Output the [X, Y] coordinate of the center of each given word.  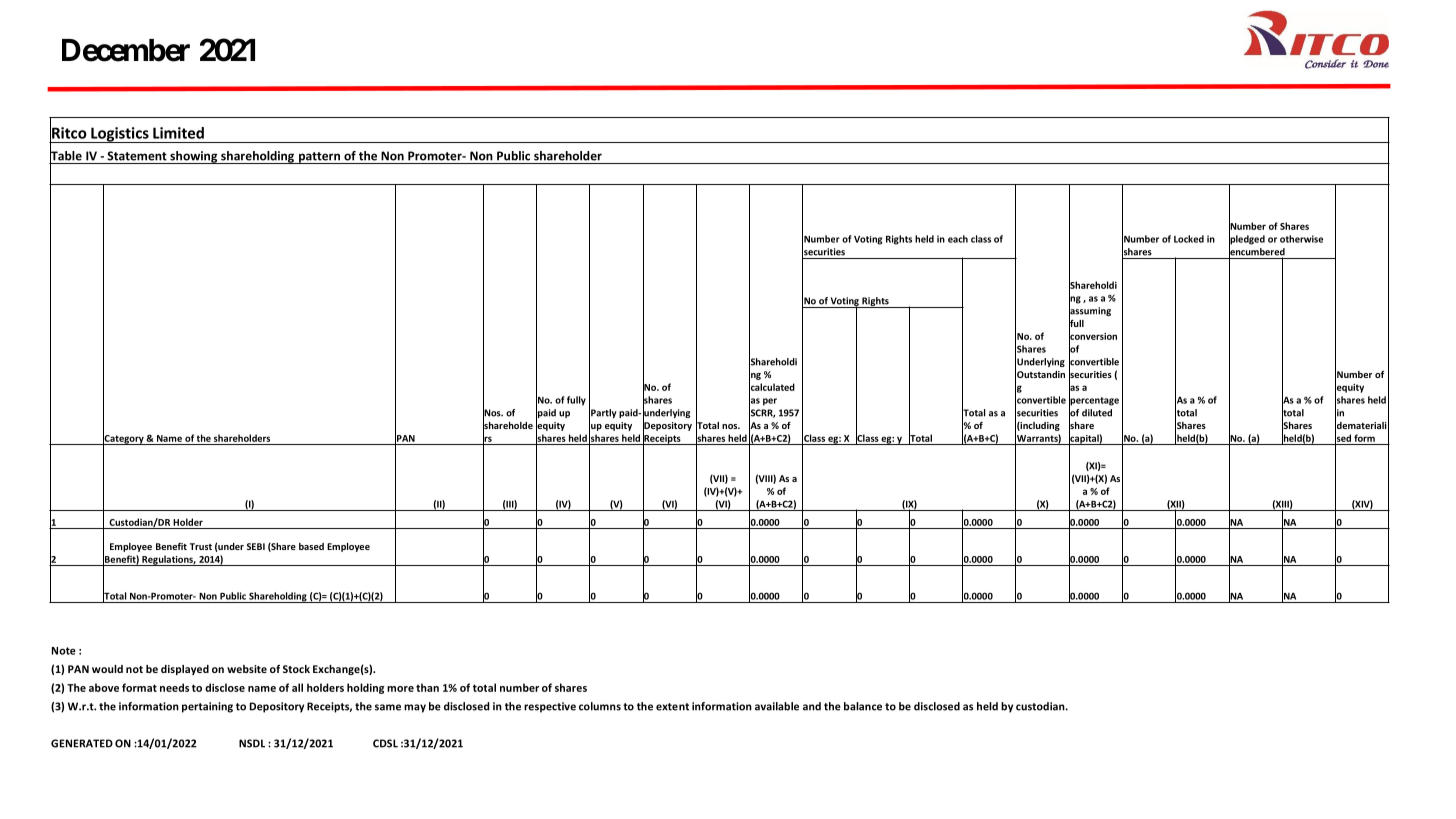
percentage [1094, 401]
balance [863, 706]
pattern [319, 158]
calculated [772, 387]
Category [124, 439]
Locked [1189, 239]
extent [672, 707]
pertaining [207, 707]
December [126, 50]
